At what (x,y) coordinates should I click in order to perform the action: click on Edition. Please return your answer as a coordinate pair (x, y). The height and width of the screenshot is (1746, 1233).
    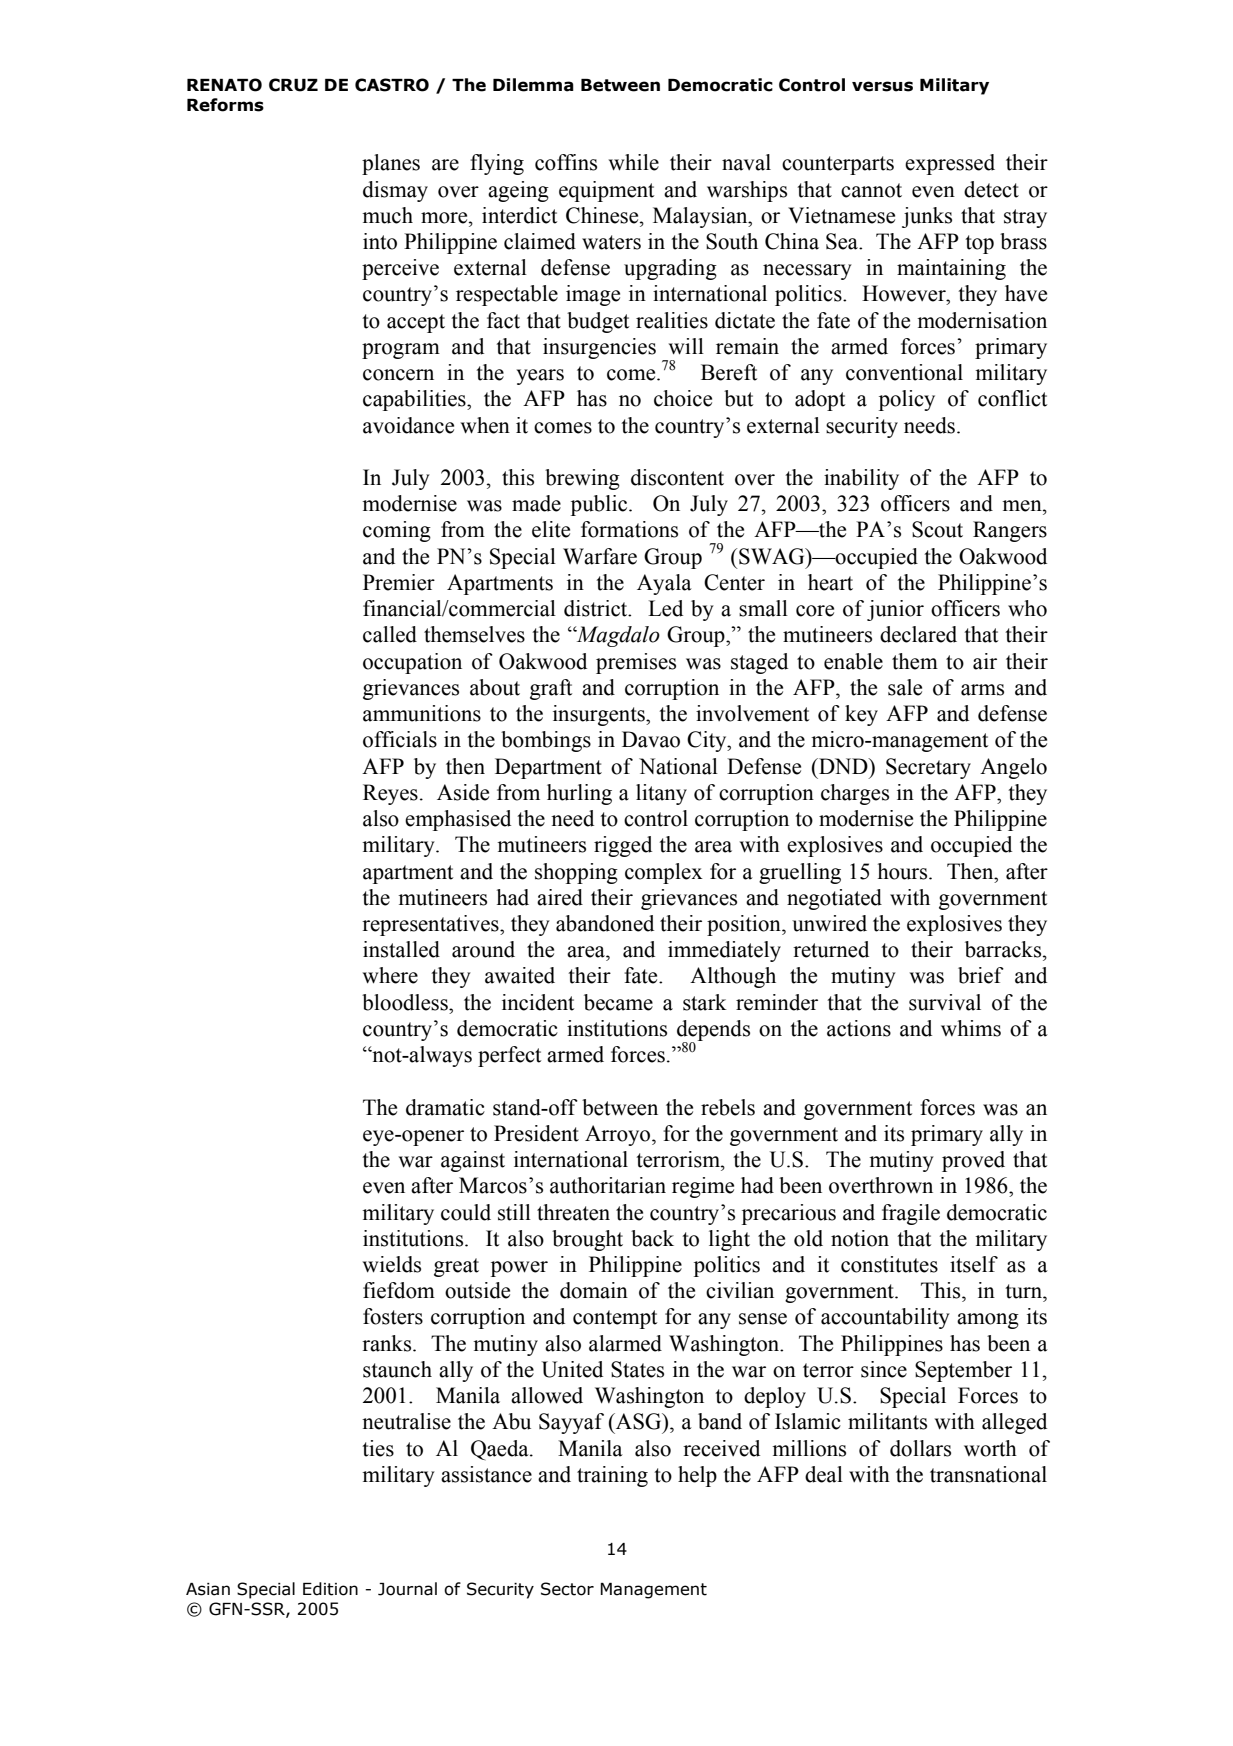
    Looking at the image, I should click on (330, 1589).
